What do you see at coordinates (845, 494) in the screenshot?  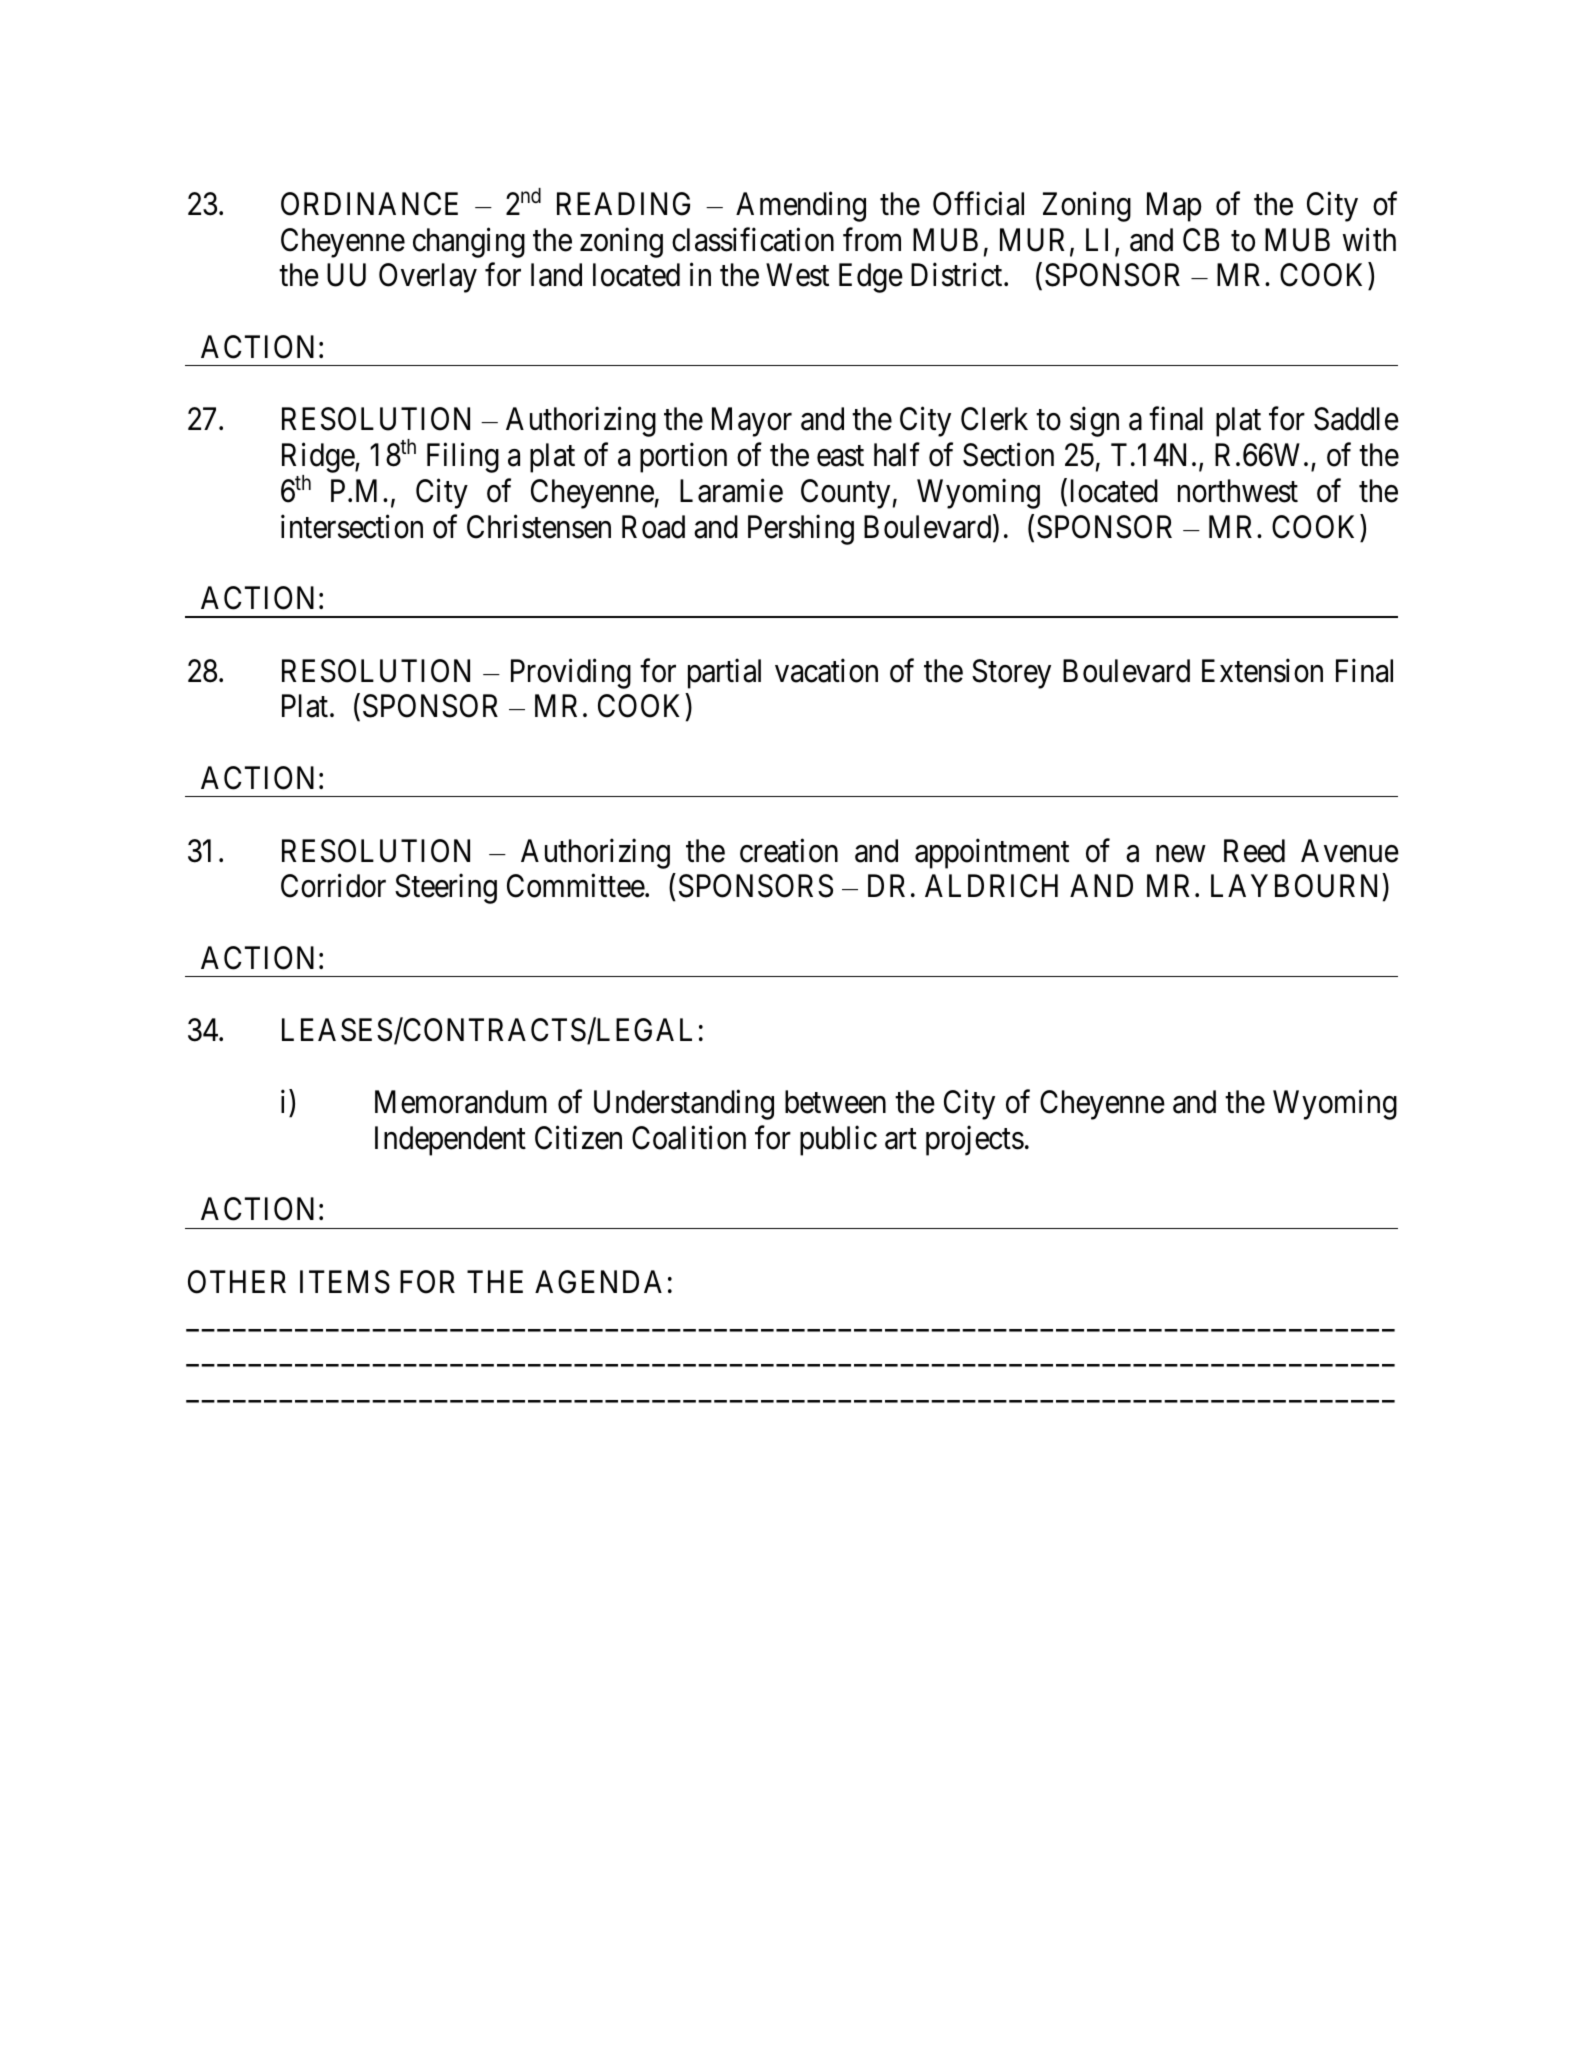 I see `County` at bounding box center [845, 494].
